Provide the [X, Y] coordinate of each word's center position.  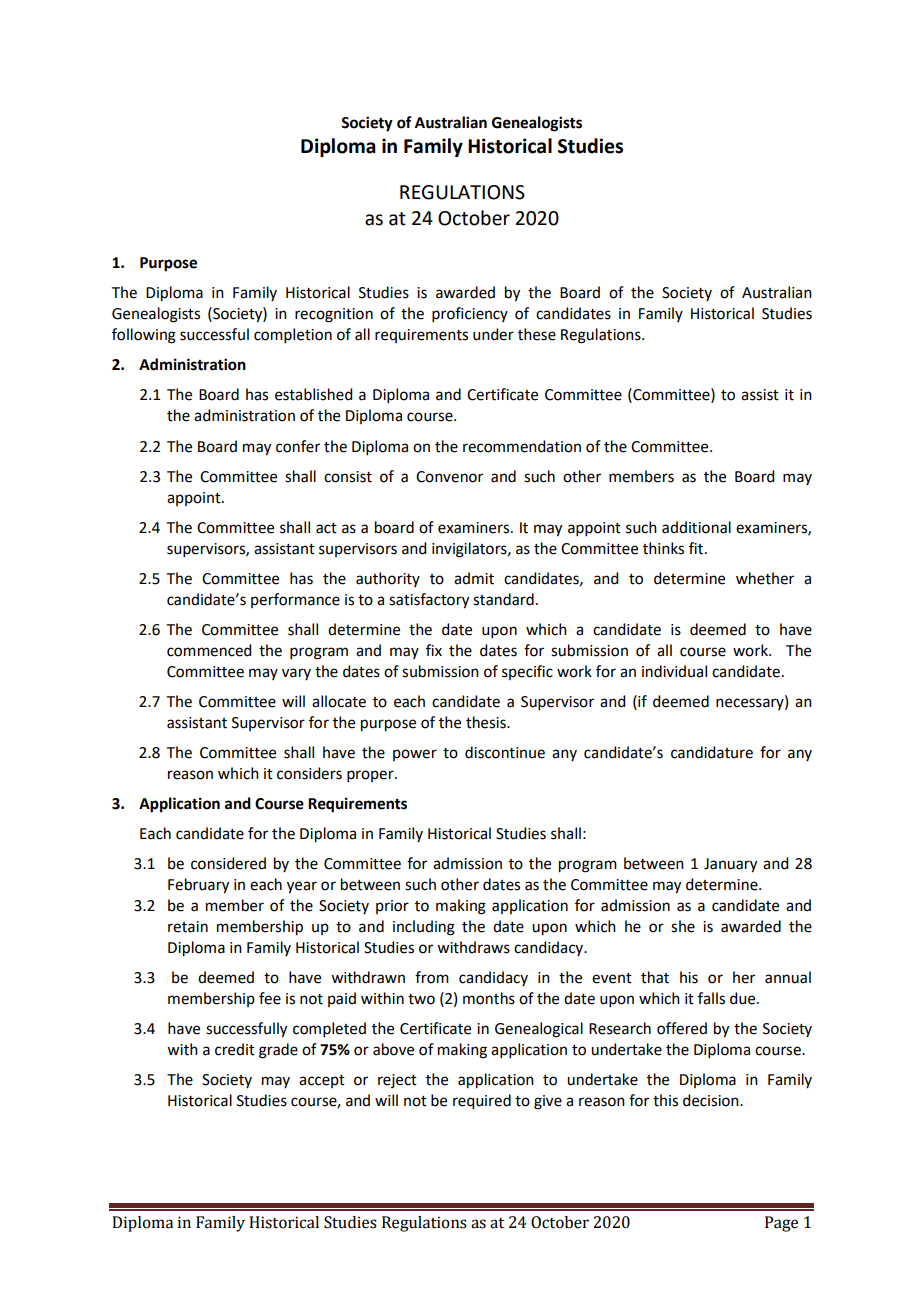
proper [371, 776]
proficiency [470, 314]
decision [712, 1100]
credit [235, 1049]
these [537, 334]
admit [474, 578]
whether [765, 578]
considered [228, 863]
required [482, 1102]
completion [293, 335]
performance [295, 600]
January [730, 865]
